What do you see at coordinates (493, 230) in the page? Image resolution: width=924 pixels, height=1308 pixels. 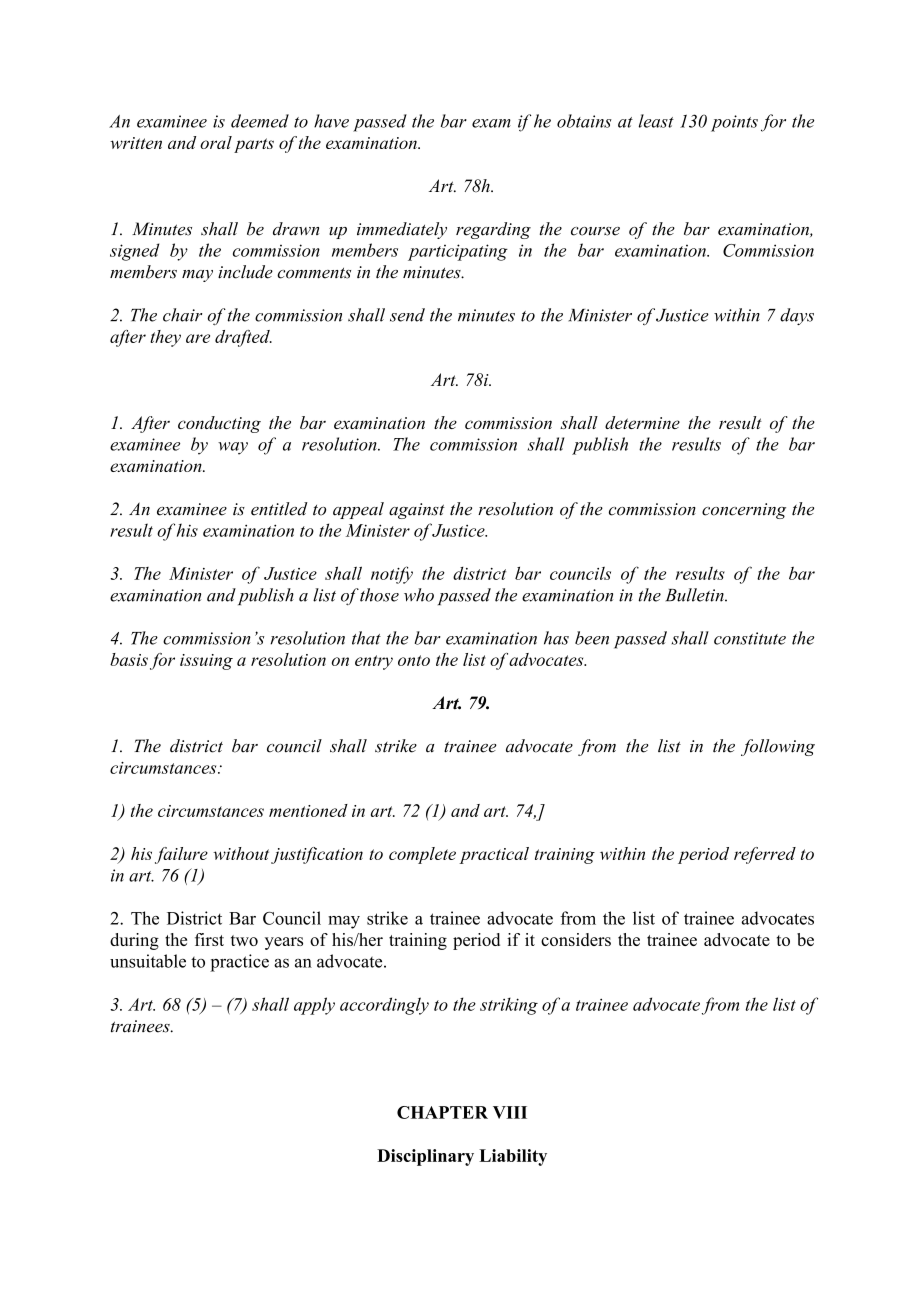 I see `regarding` at bounding box center [493, 230].
